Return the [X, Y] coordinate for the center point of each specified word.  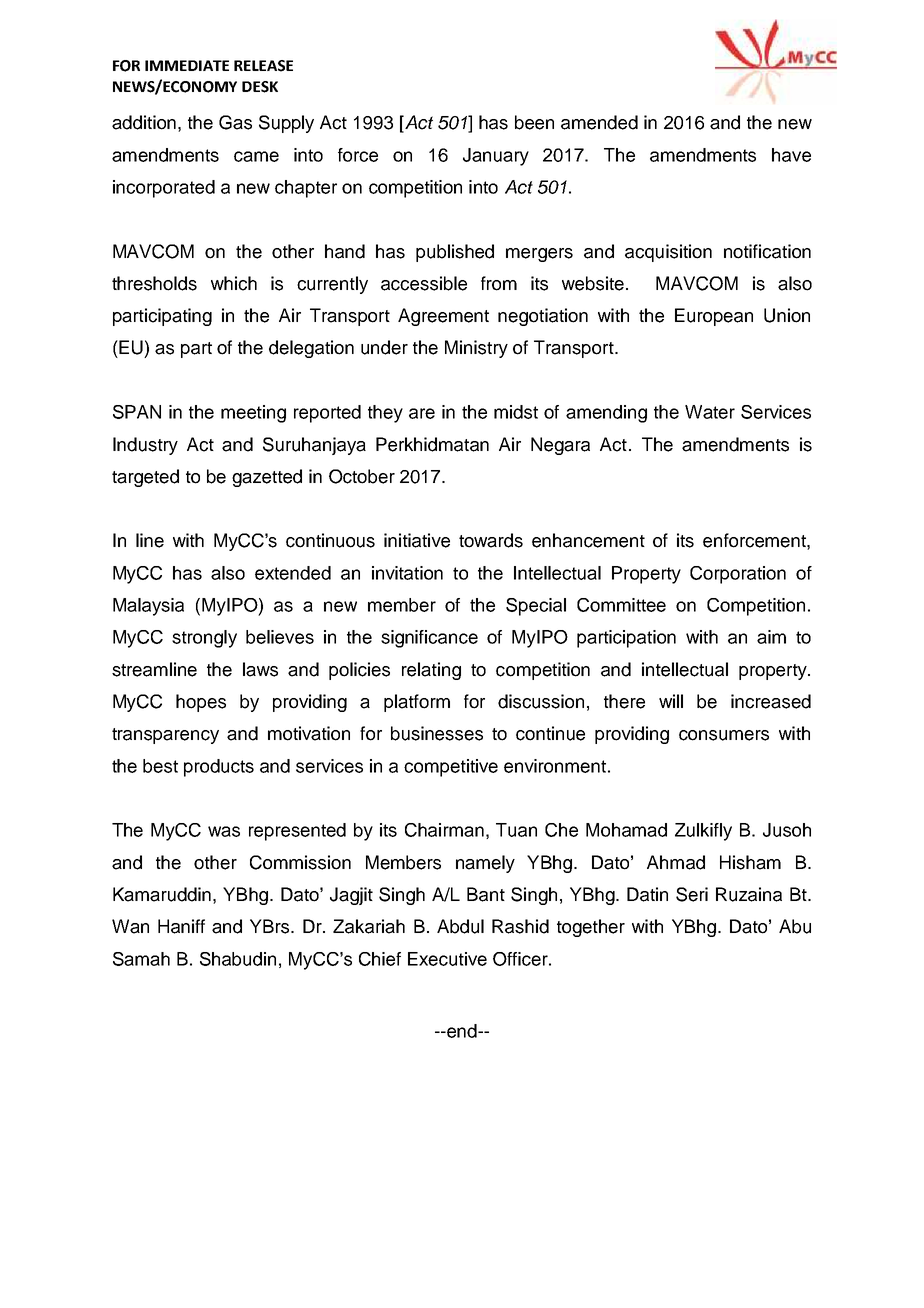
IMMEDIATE [187, 65]
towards [491, 540]
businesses [437, 733]
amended [599, 122]
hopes [201, 703]
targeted [145, 478]
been [534, 122]
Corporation [738, 575]
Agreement [443, 317]
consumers [724, 735]
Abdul [460, 926]
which [234, 283]
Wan [130, 926]
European [714, 317]
